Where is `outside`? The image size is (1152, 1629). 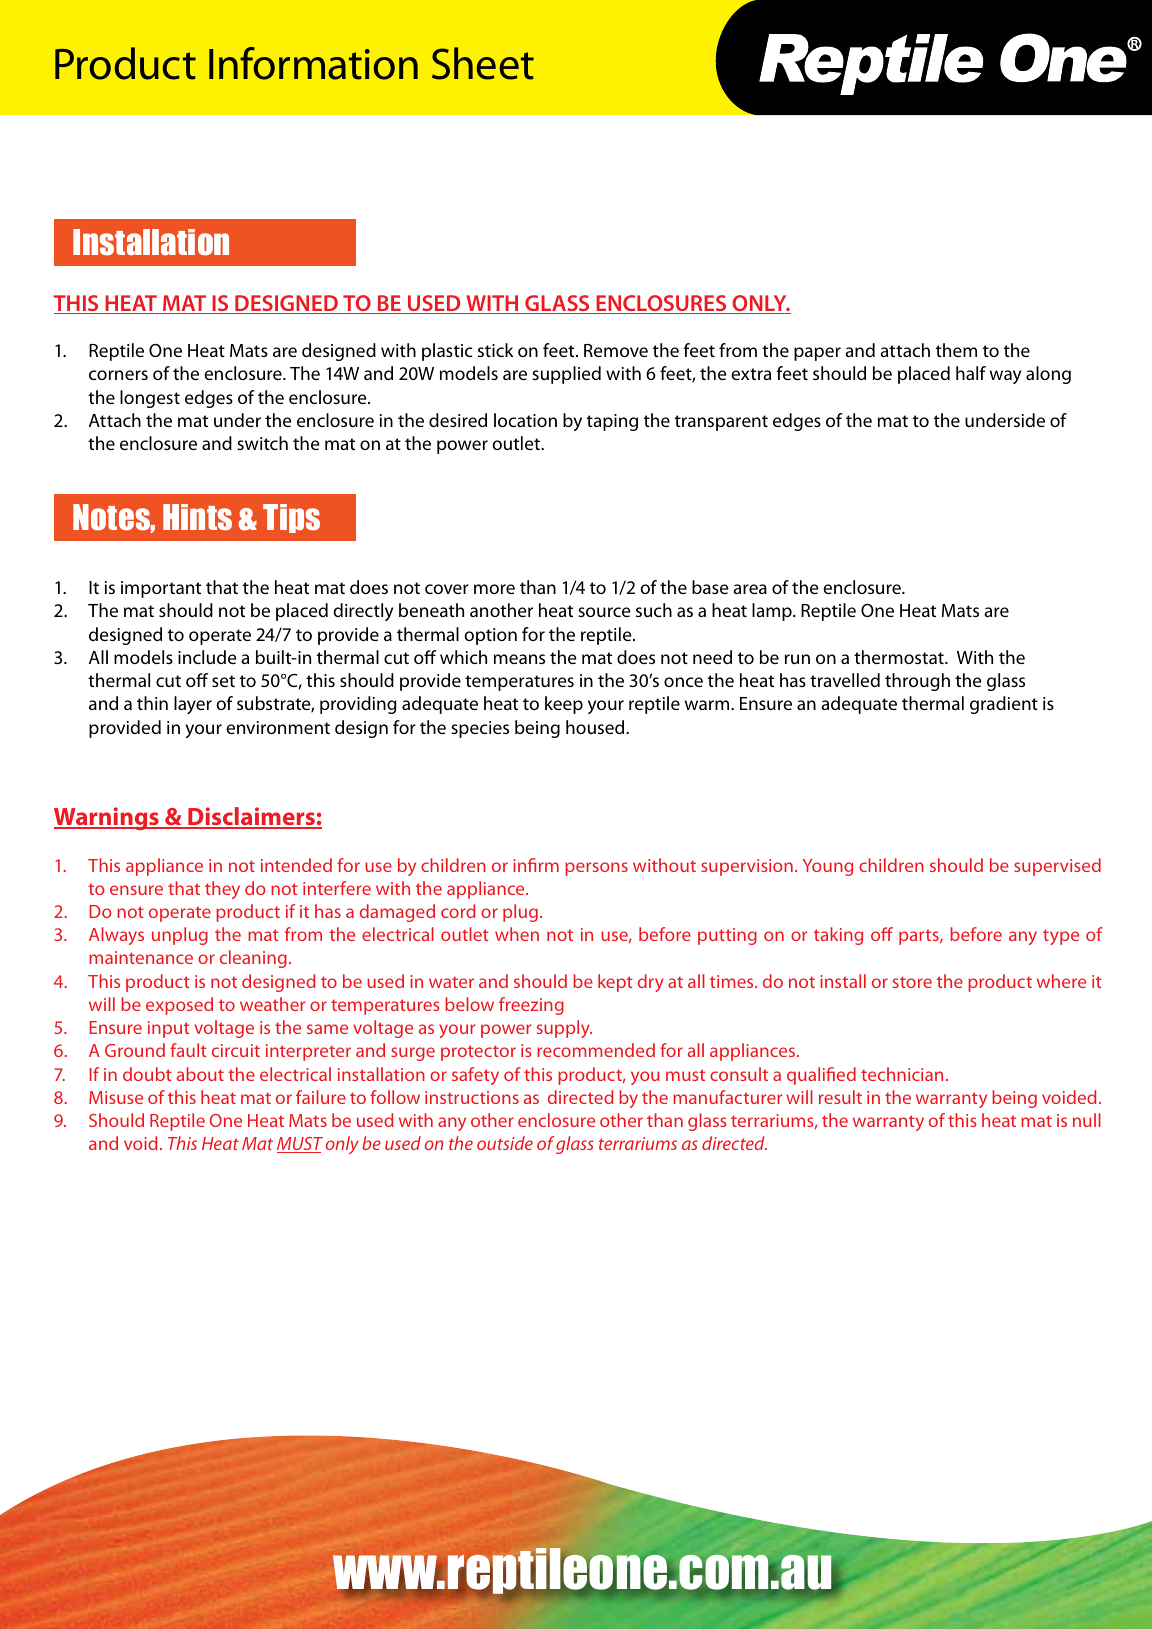 outside is located at coordinates (505, 1143).
